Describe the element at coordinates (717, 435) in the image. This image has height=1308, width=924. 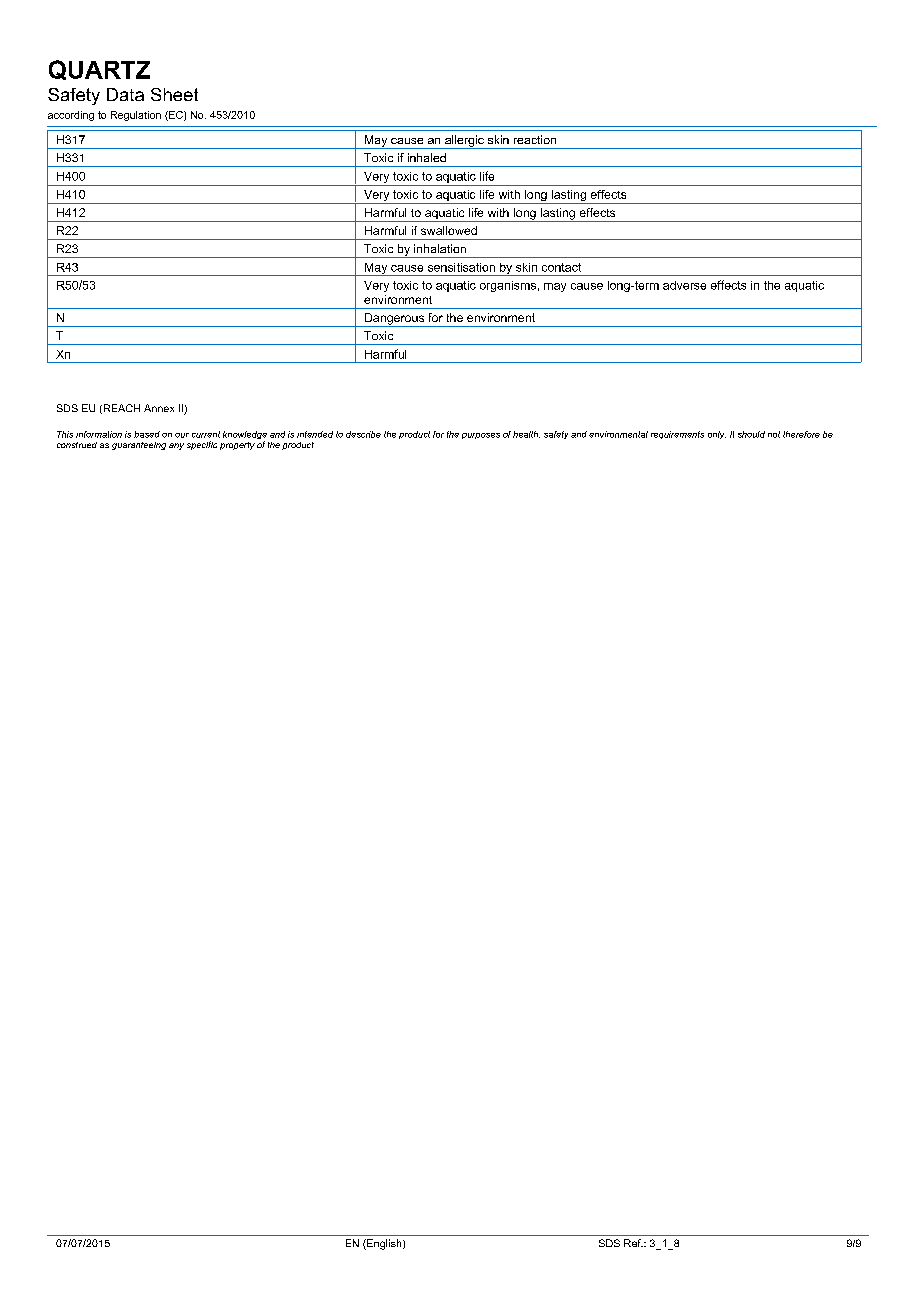
I see `only` at that location.
